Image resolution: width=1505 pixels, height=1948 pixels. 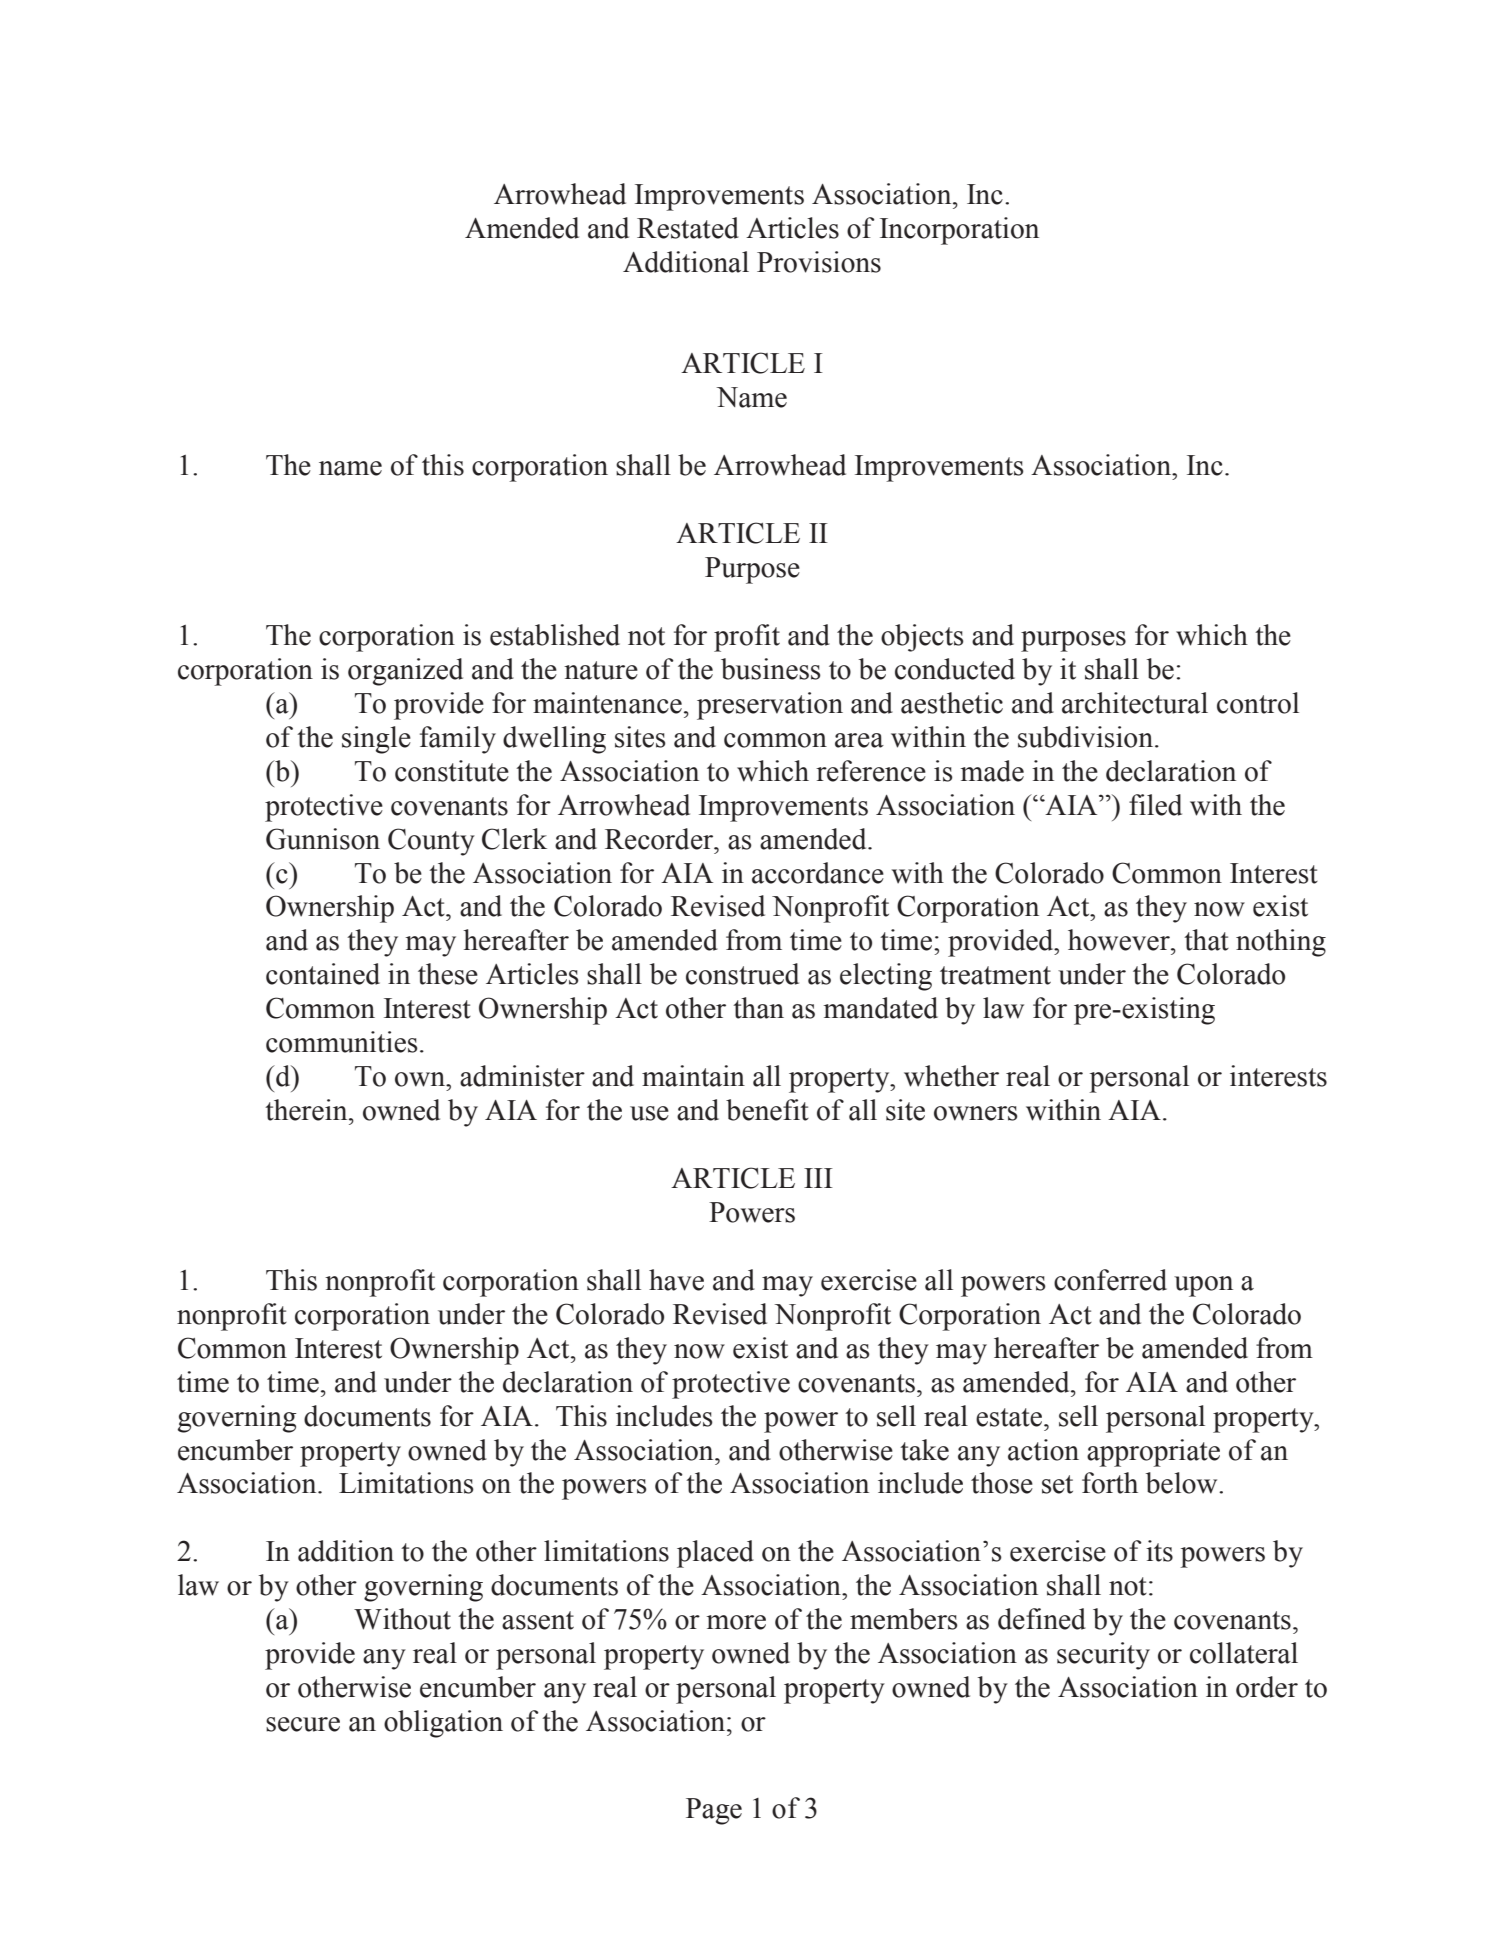 I want to click on assent, so click(x=538, y=1620).
